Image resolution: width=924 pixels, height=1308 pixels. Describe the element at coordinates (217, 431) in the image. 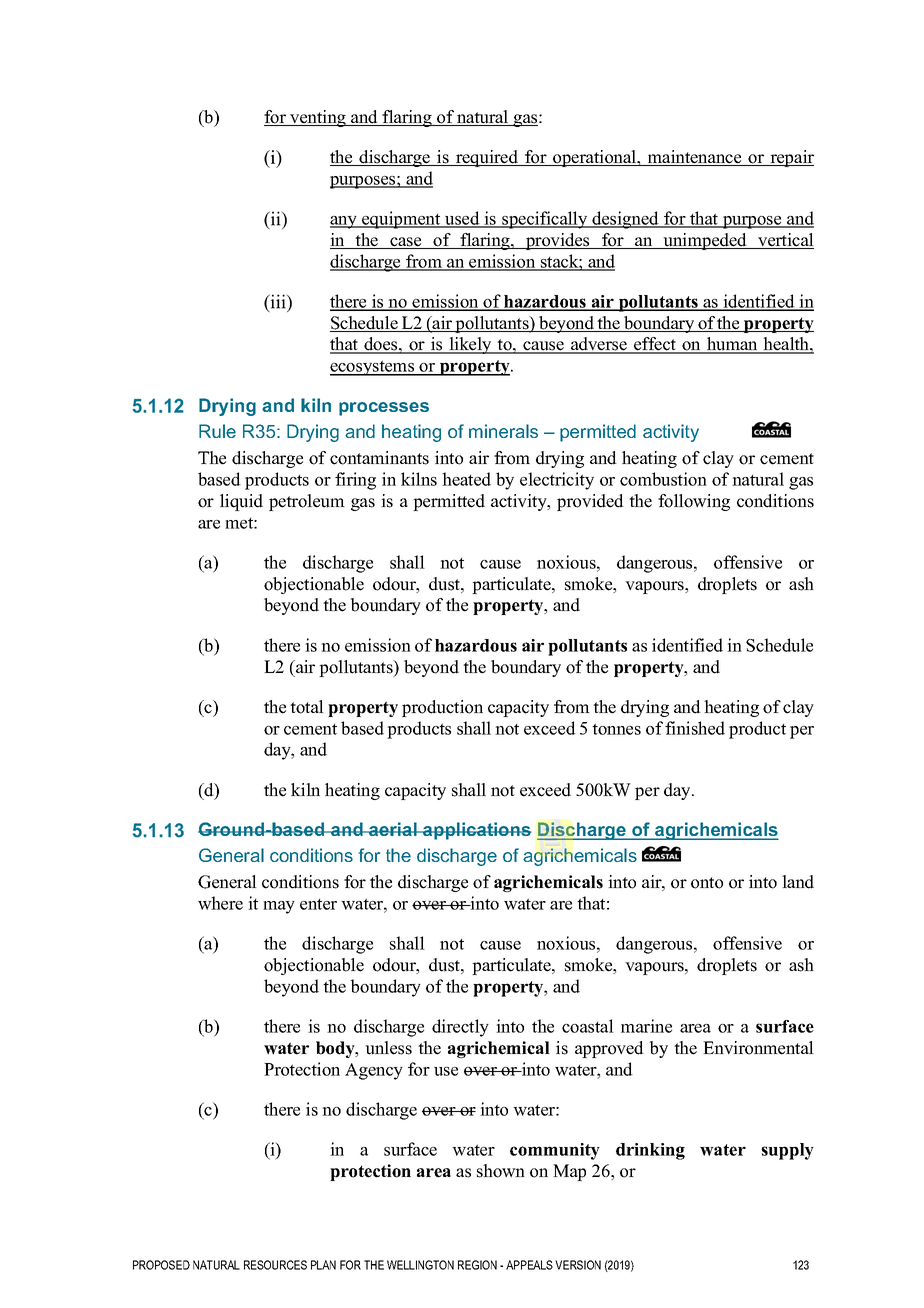

I see `Rule` at that location.
